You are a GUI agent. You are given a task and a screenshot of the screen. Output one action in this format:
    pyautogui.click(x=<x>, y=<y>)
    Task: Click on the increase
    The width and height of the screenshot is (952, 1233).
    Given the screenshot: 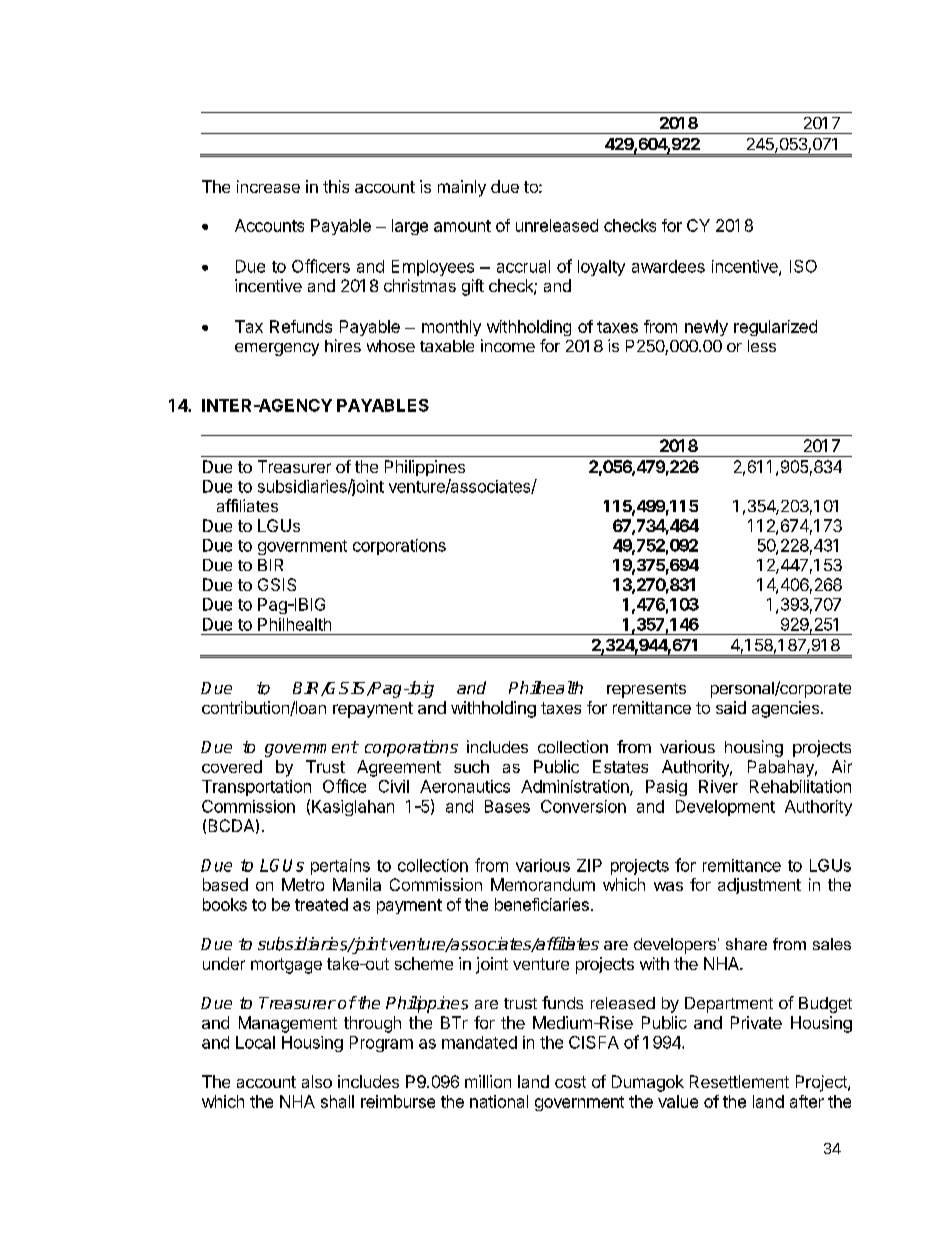 What is the action you would take?
    pyautogui.click(x=268, y=186)
